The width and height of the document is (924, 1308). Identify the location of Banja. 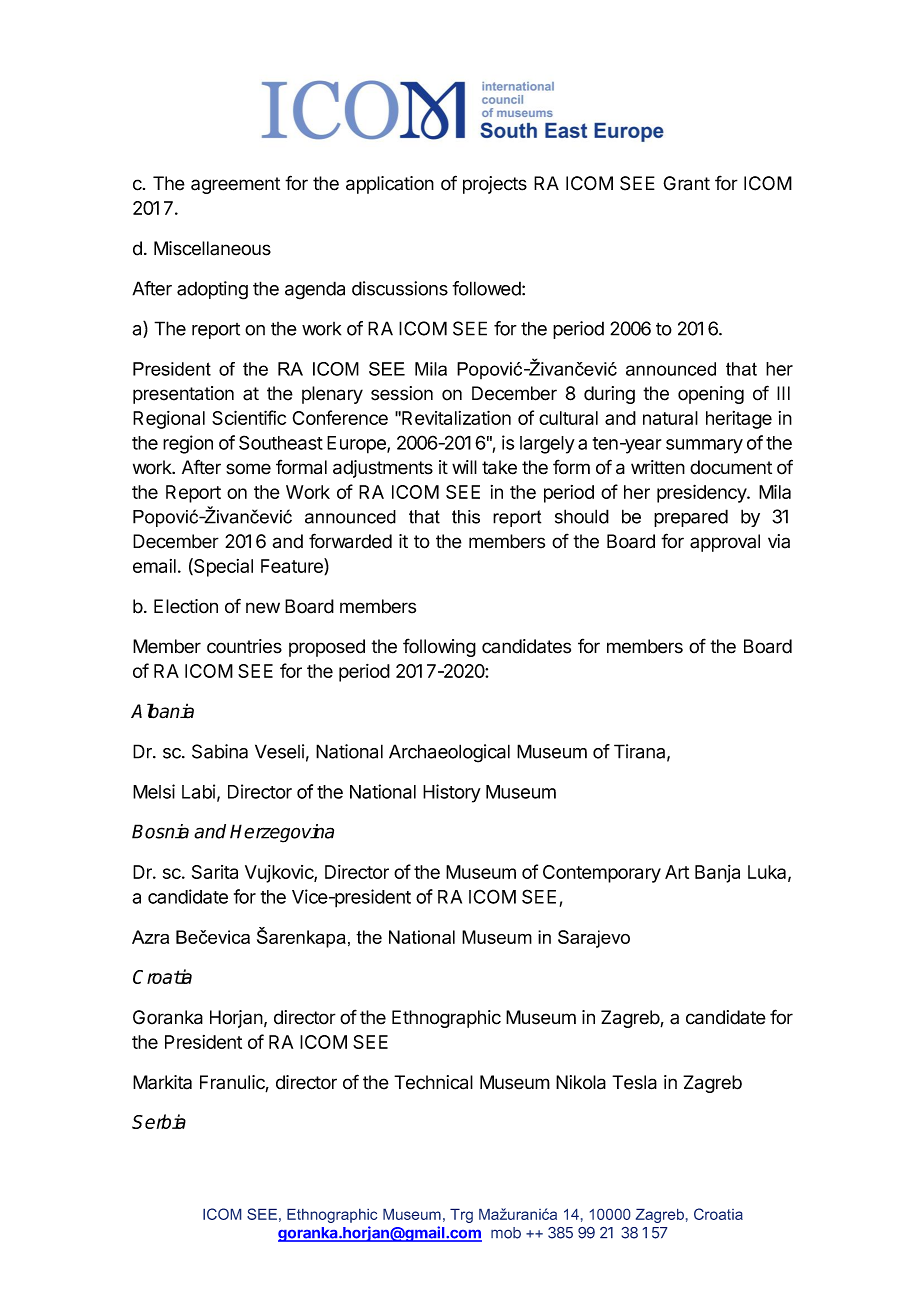
(717, 874).
